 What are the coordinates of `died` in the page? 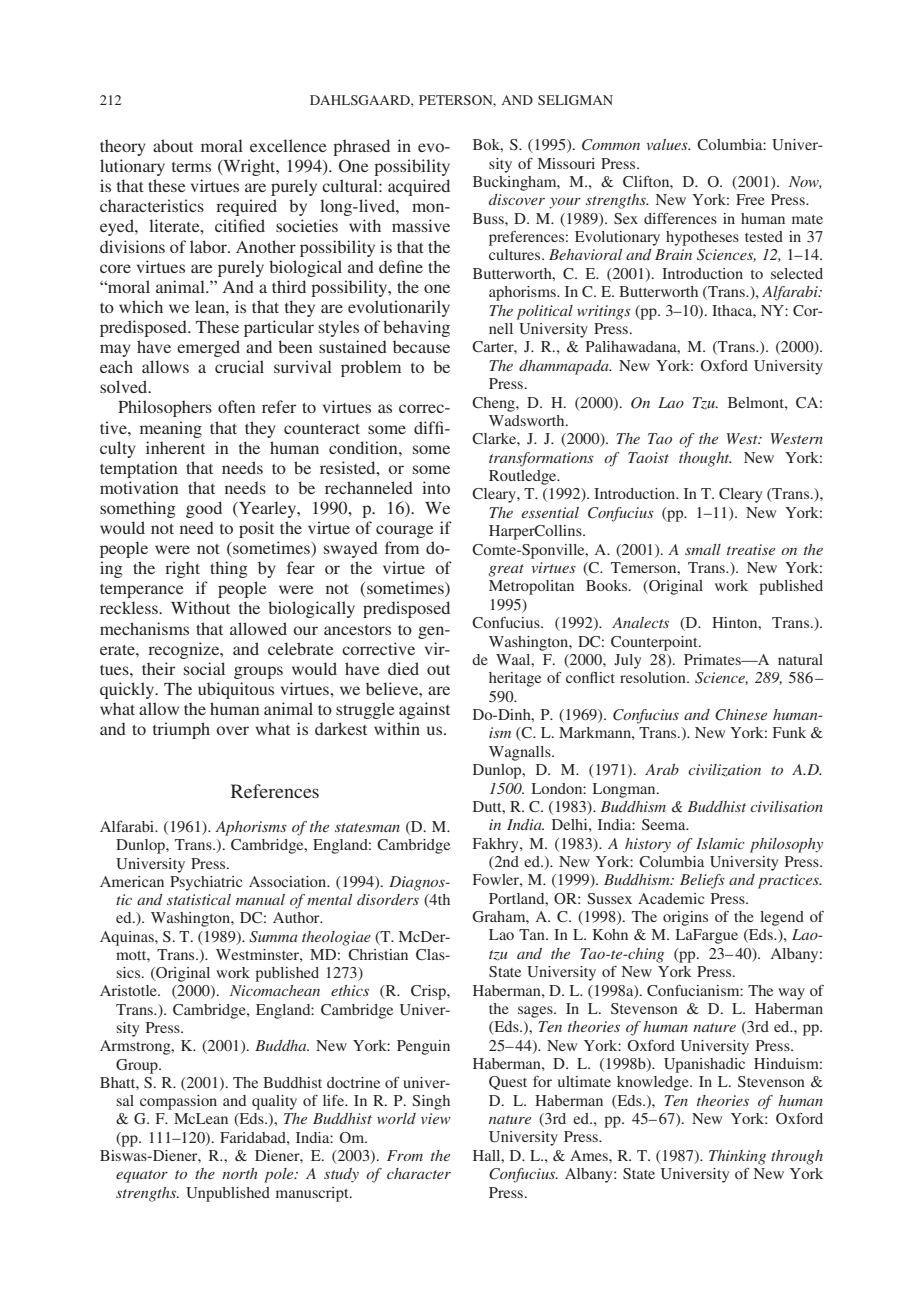 It's located at (403, 668).
